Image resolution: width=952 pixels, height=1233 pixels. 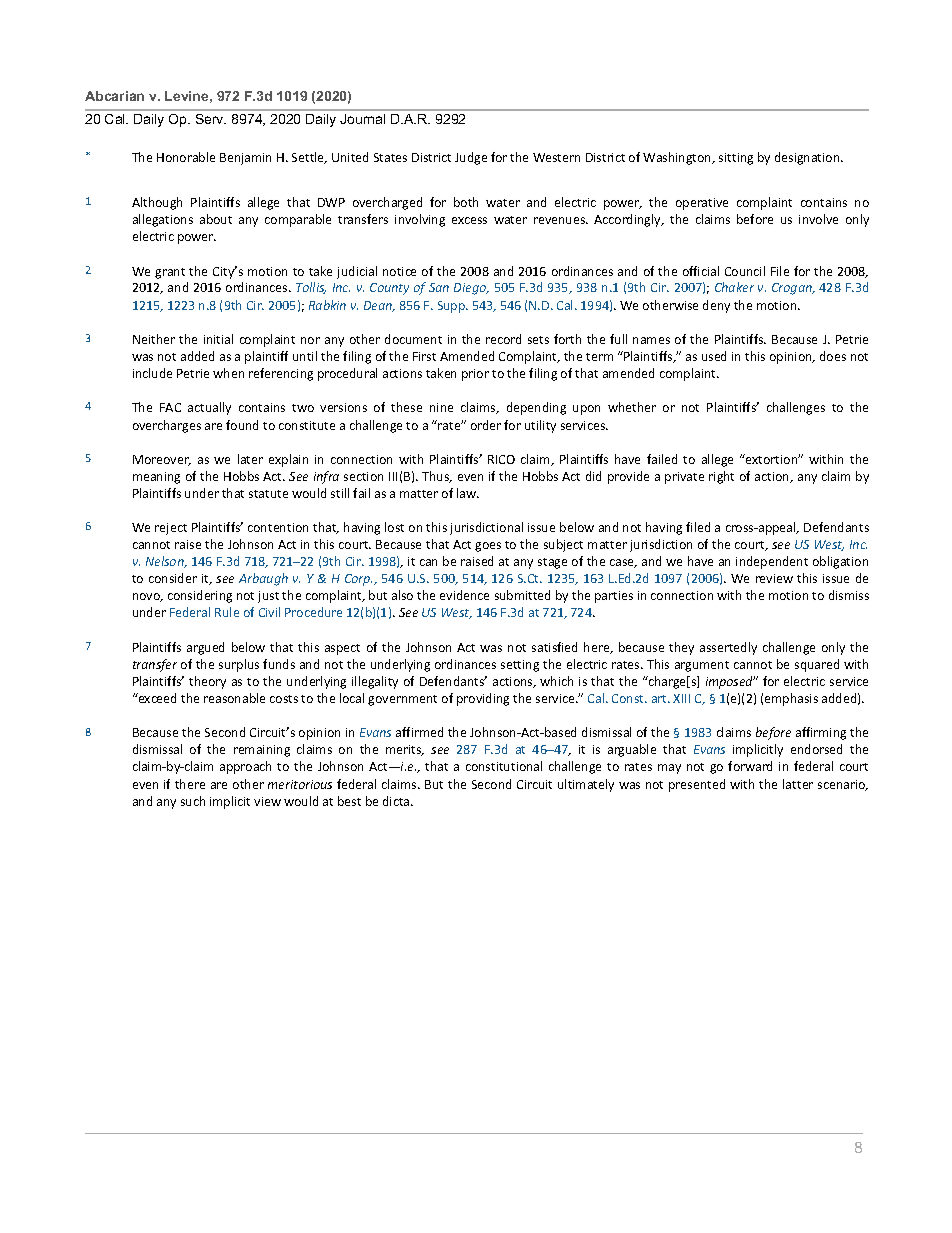 I want to click on Benjamin, so click(x=245, y=159).
